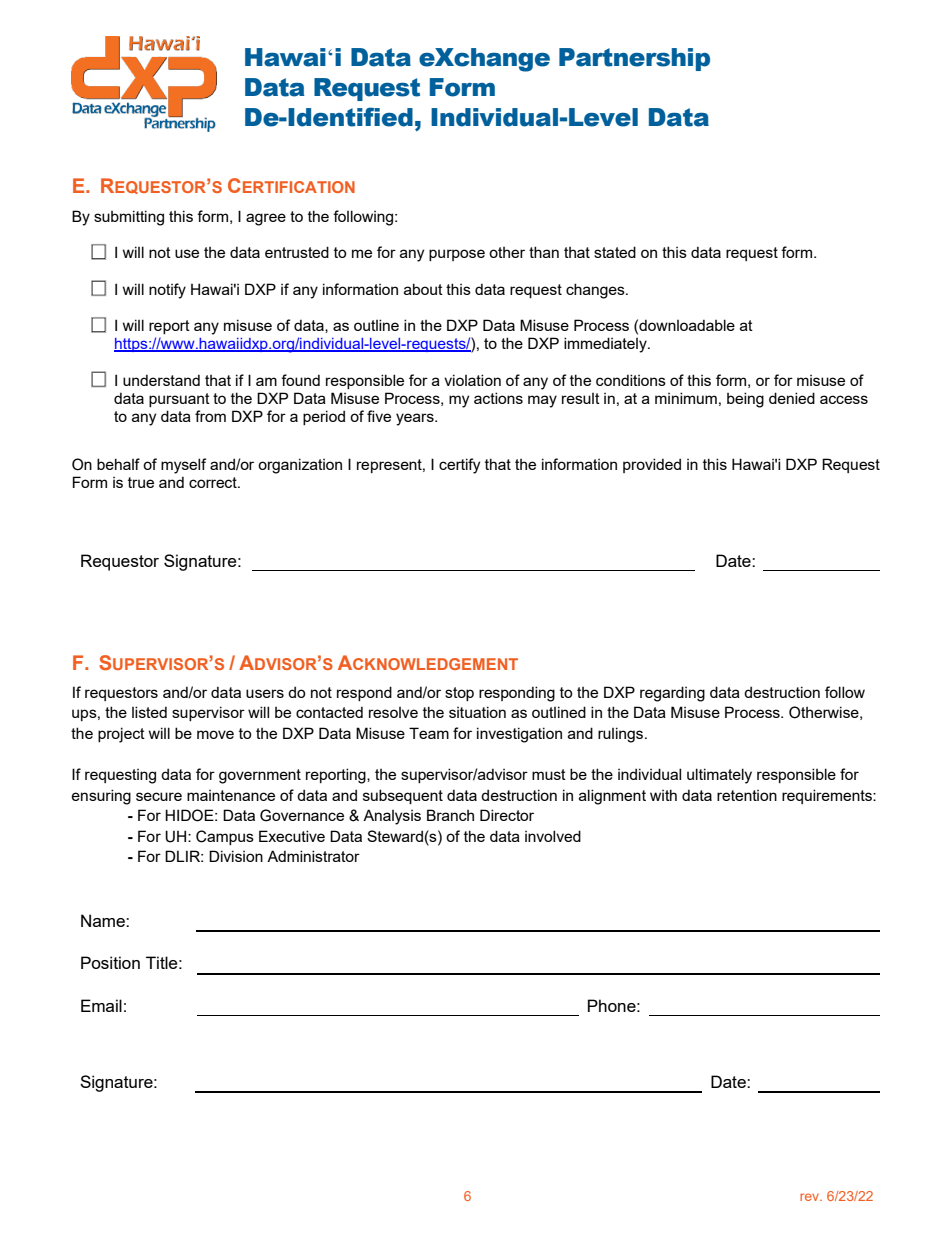  Describe the element at coordinates (634, 59) in the image. I see `Partnership` at that location.
